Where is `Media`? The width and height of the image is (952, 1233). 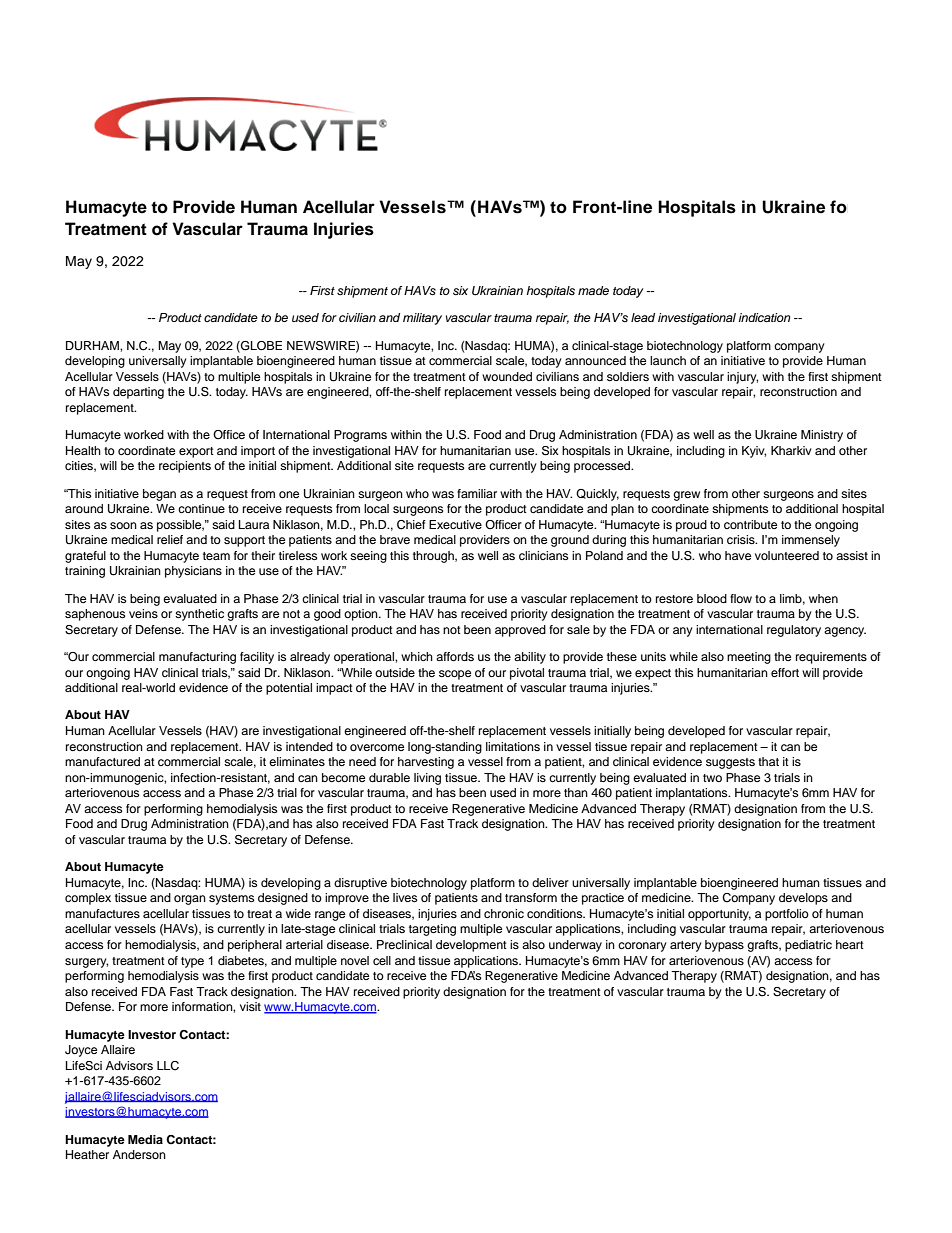
Media is located at coordinates (145, 1139).
